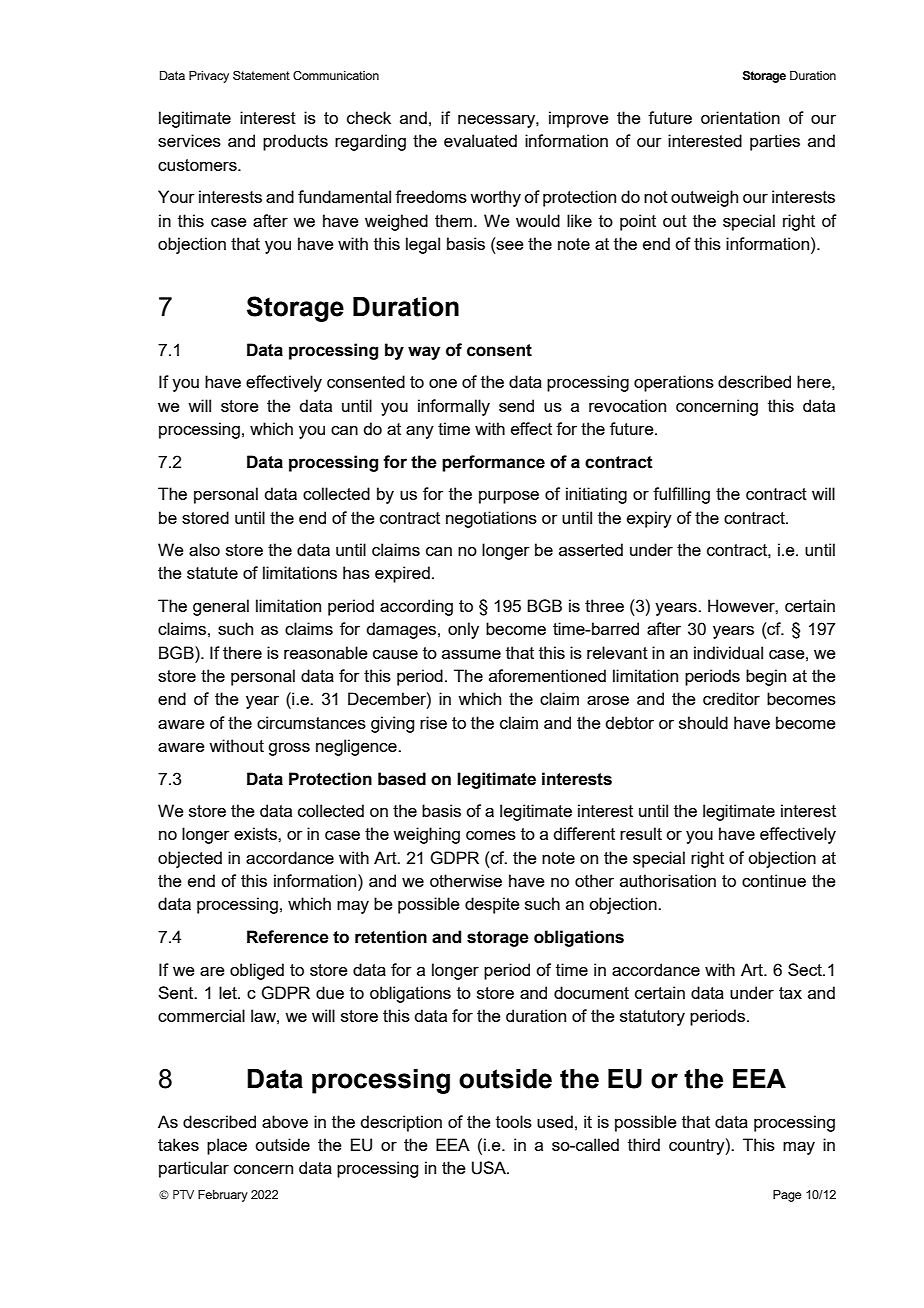 The width and height of the screenshot is (924, 1308). What do you see at coordinates (740, 117) in the screenshot?
I see `orientation` at bounding box center [740, 117].
